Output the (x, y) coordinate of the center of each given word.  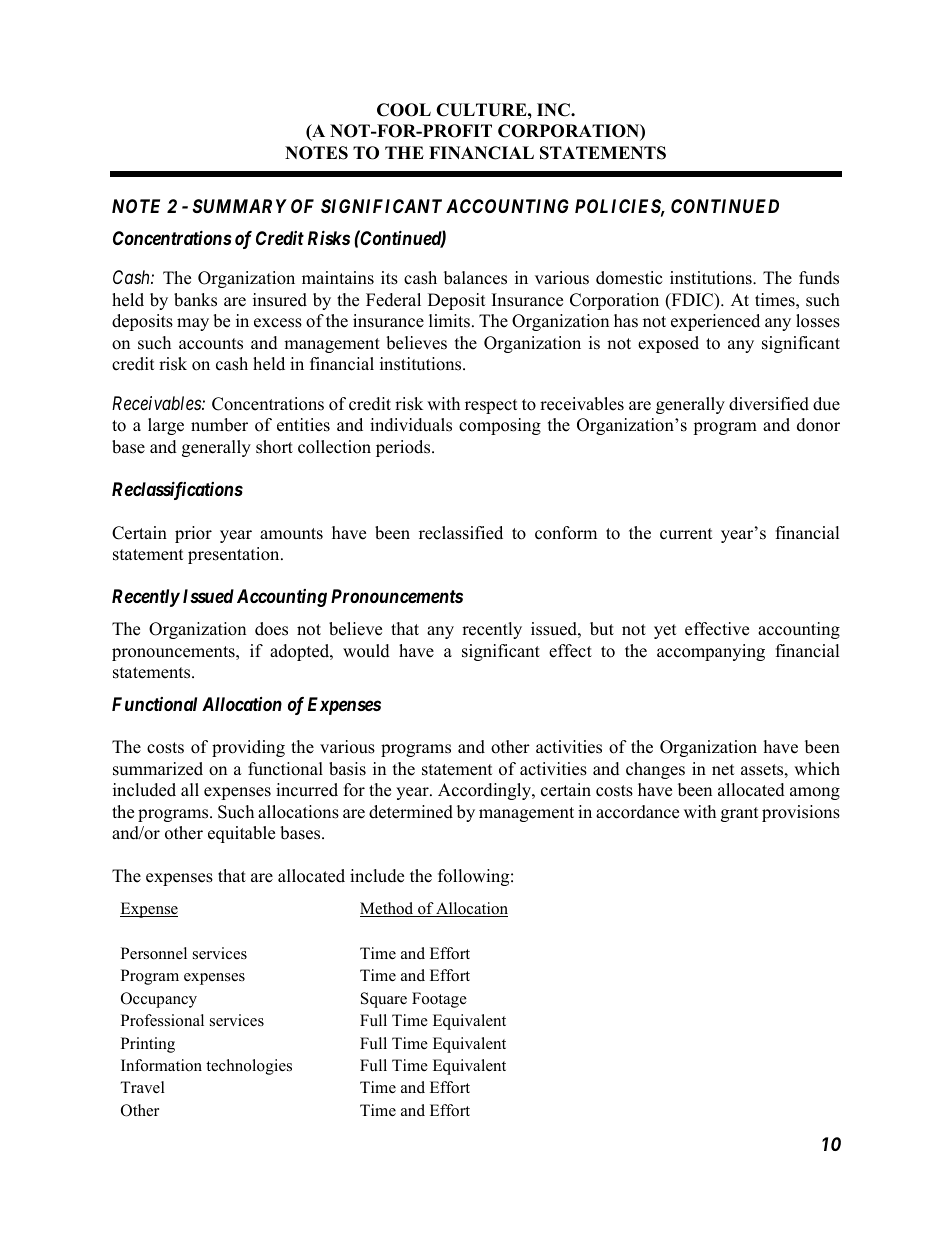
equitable (241, 834)
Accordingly (485, 791)
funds (819, 278)
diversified (769, 404)
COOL (404, 110)
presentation (235, 555)
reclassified (461, 533)
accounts (211, 344)
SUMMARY (240, 206)
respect (491, 406)
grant (740, 814)
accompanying (711, 652)
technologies (249, 1067)
